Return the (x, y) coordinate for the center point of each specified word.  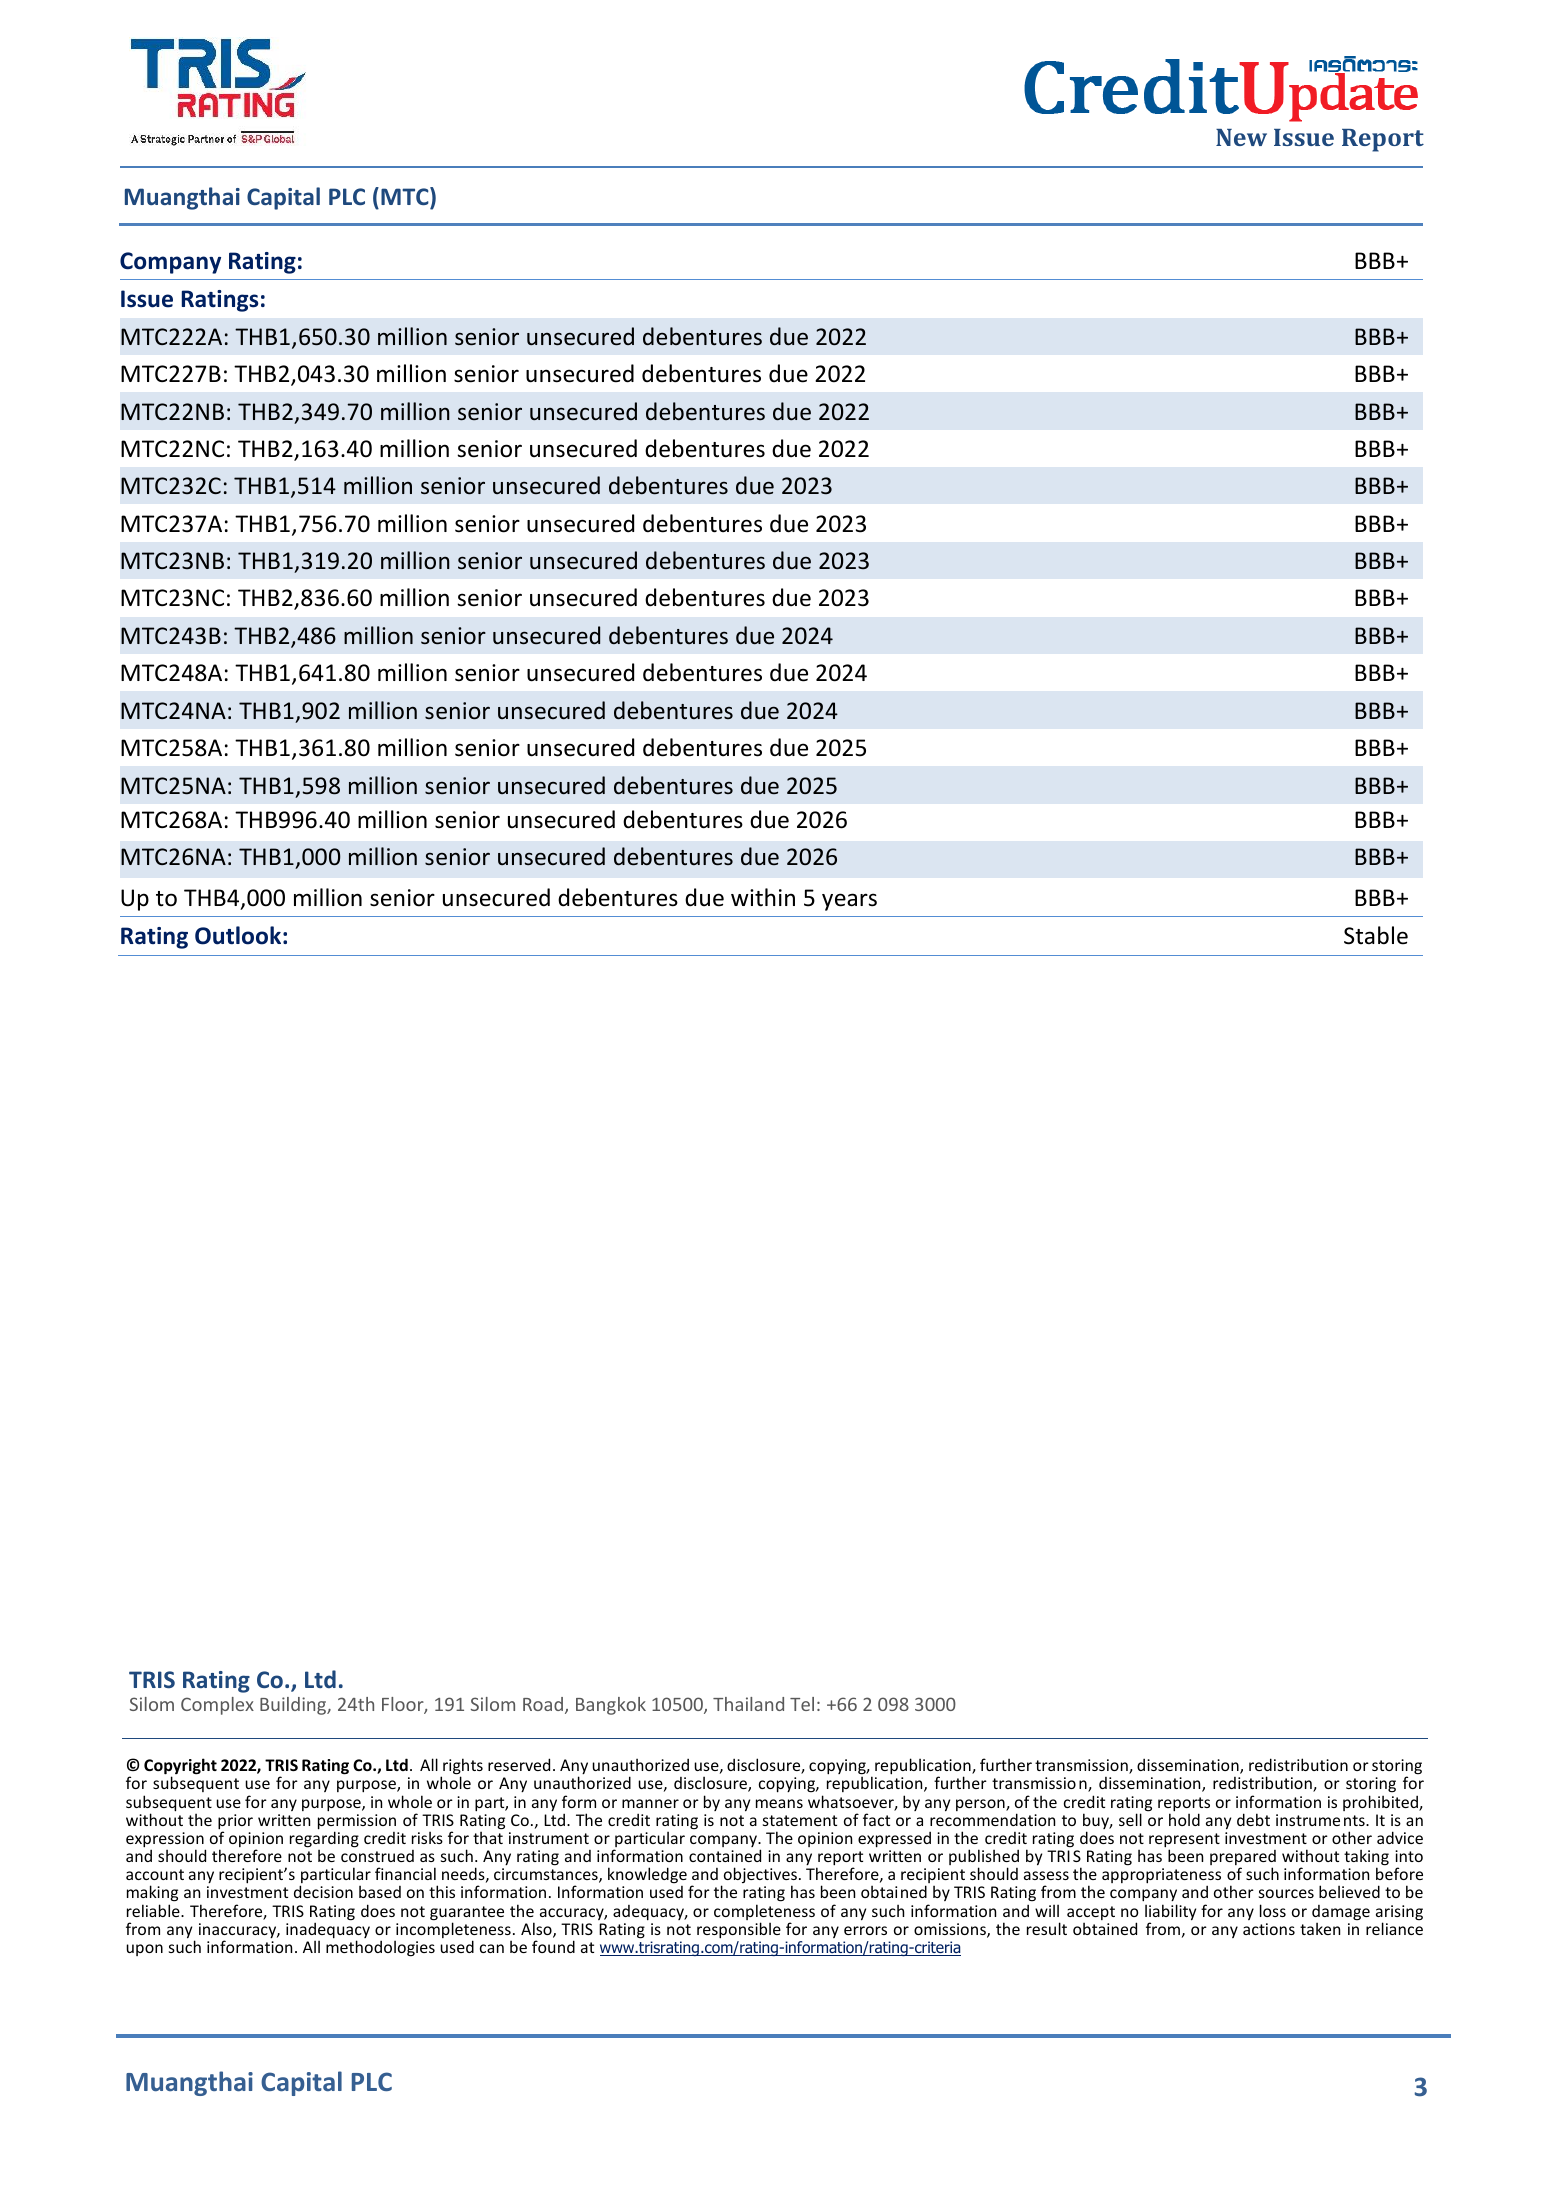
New (1241, 137)
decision (323, 1891)
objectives (759, 1877)
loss (1273, 1910)
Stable (1376, 935)
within (763, 897)
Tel (802, 1704)
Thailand (748, 1704)
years (849, 902)
